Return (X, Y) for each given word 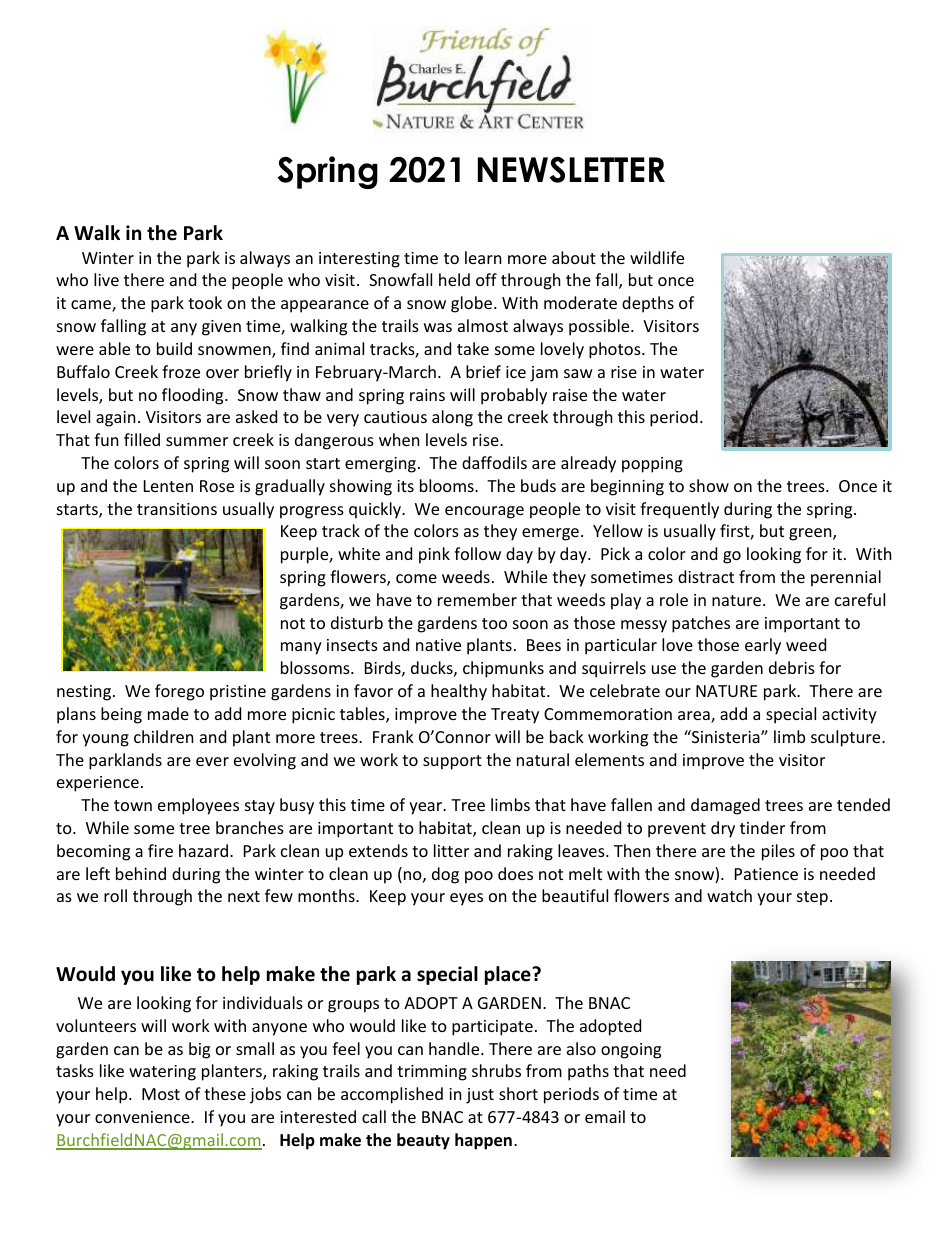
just (480, 1096)
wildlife (657, 257)
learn (483, 257)
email (605, 1116)
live (106, 279)
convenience (143, 1117)
